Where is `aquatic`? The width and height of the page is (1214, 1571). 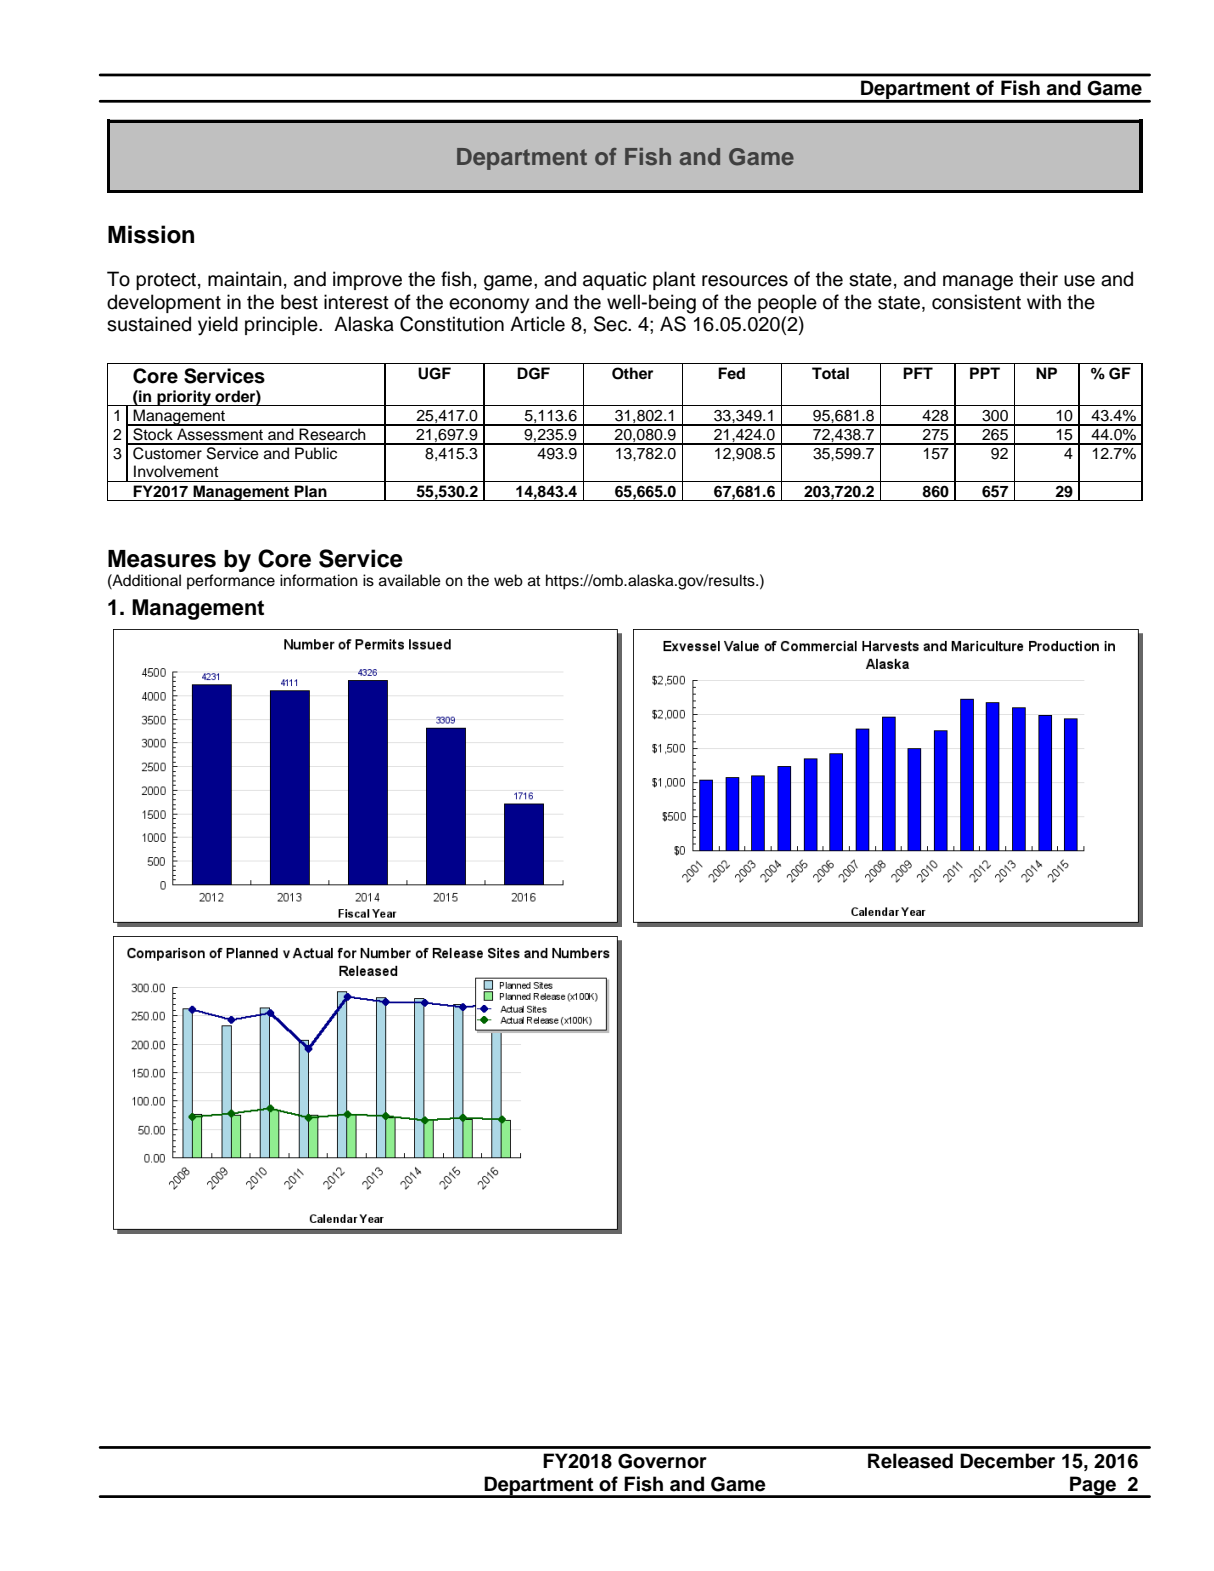
aquatic is located at coordinates (615, 280).
